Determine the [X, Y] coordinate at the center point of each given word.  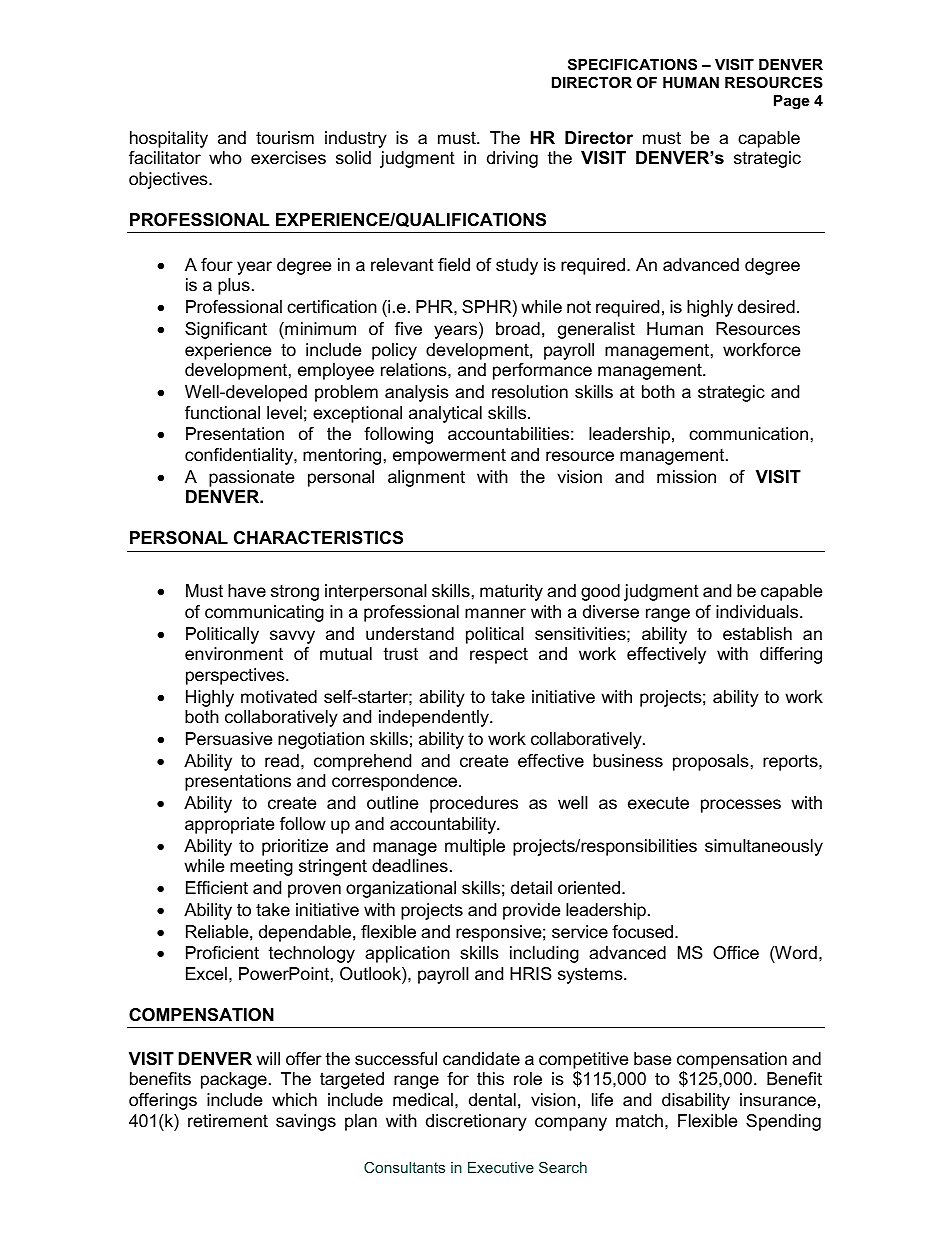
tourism [285, 138]
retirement [228, 1120]
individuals [758, 612]
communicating [264, 613]
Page [791, 102]
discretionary [476, 1122]
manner [495, 613]
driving [512, 159]
